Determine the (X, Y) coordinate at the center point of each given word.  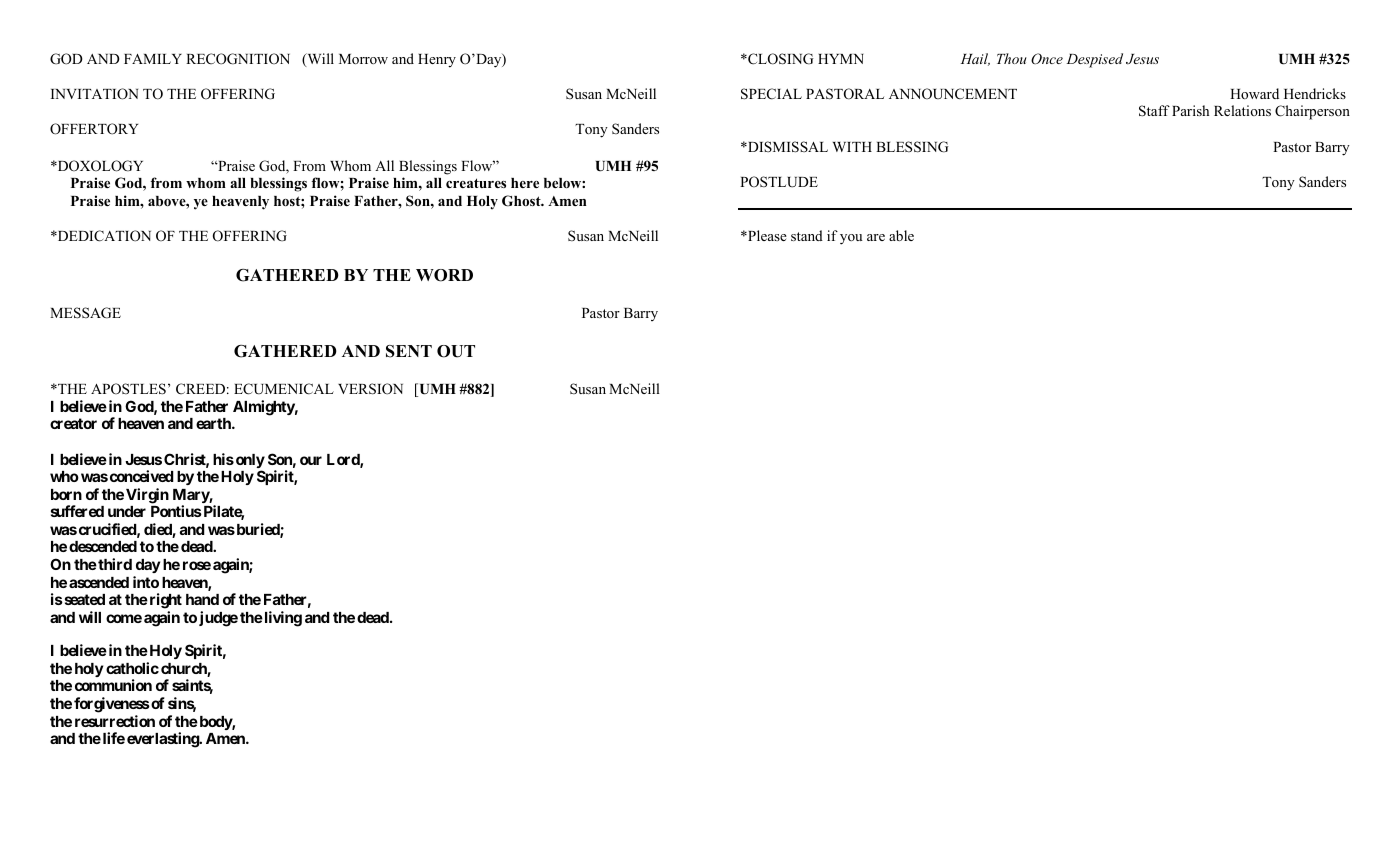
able (901, 235)
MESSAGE (85, 313)
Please (766, 235)
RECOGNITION (238, 59)
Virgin (147, 496)
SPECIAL (771, 94)
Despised (1094, 60)
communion (113, 685)
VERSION (370, 389)
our (311, 460)
